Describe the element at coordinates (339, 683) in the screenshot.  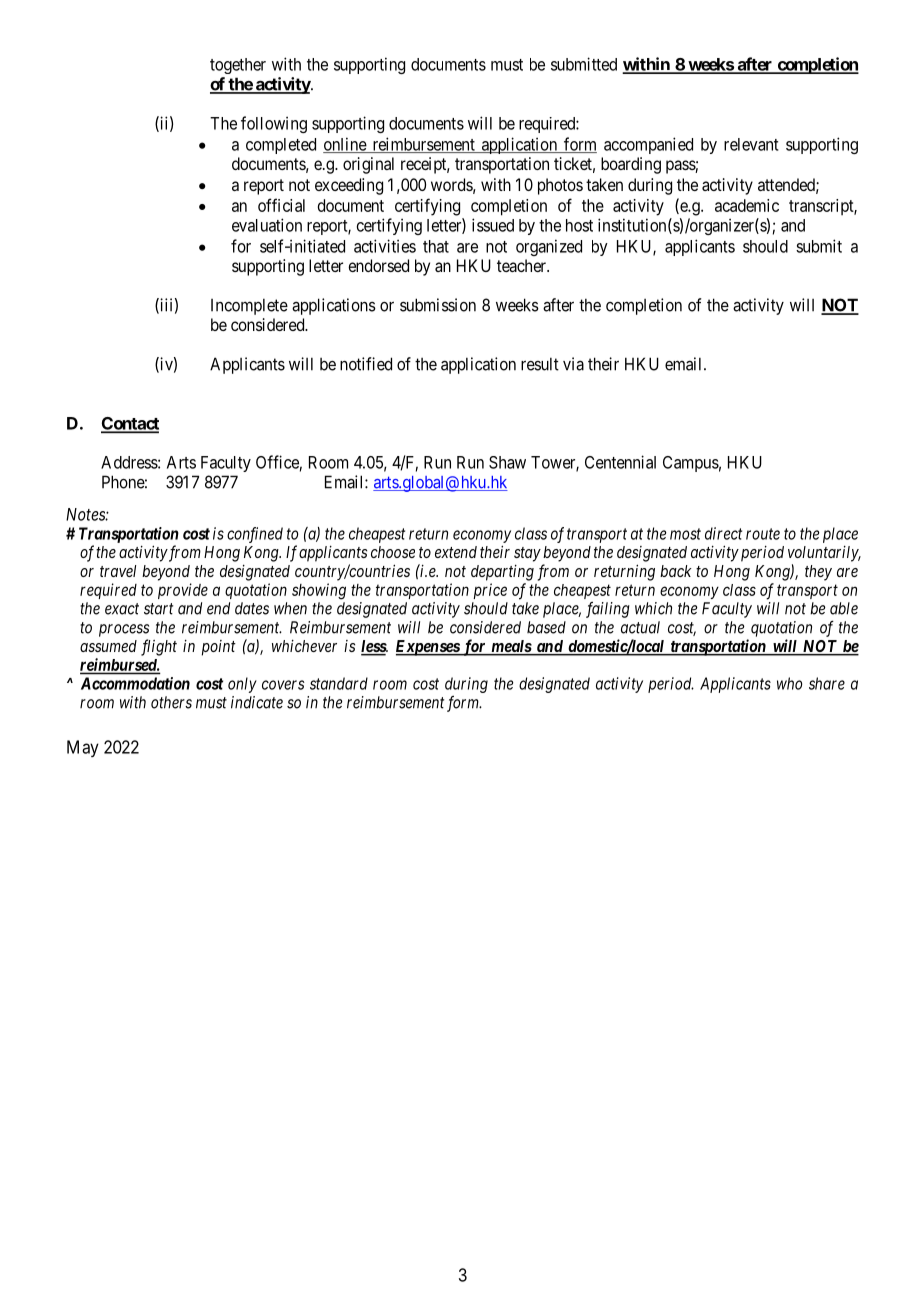
I see `standard` at that location.
